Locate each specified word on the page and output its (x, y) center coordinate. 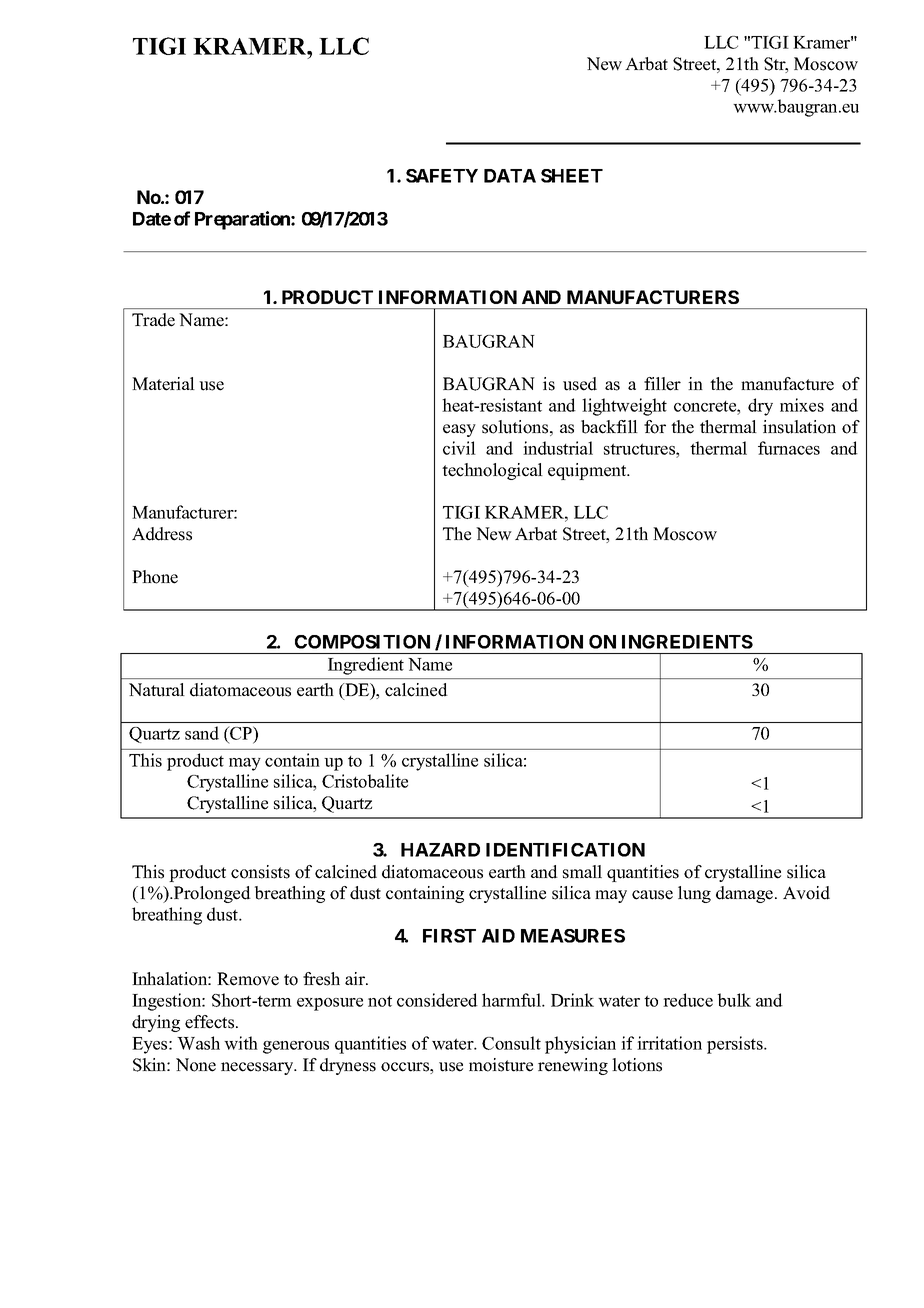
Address (162, 534)
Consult (511, 1043)
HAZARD (440, 850)
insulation (799, 427)
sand (202, 733)
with (241, 1043)
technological (492, 471)
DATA (510, 176)
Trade (153, 320)
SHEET (572, 176)
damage (746, 894)
